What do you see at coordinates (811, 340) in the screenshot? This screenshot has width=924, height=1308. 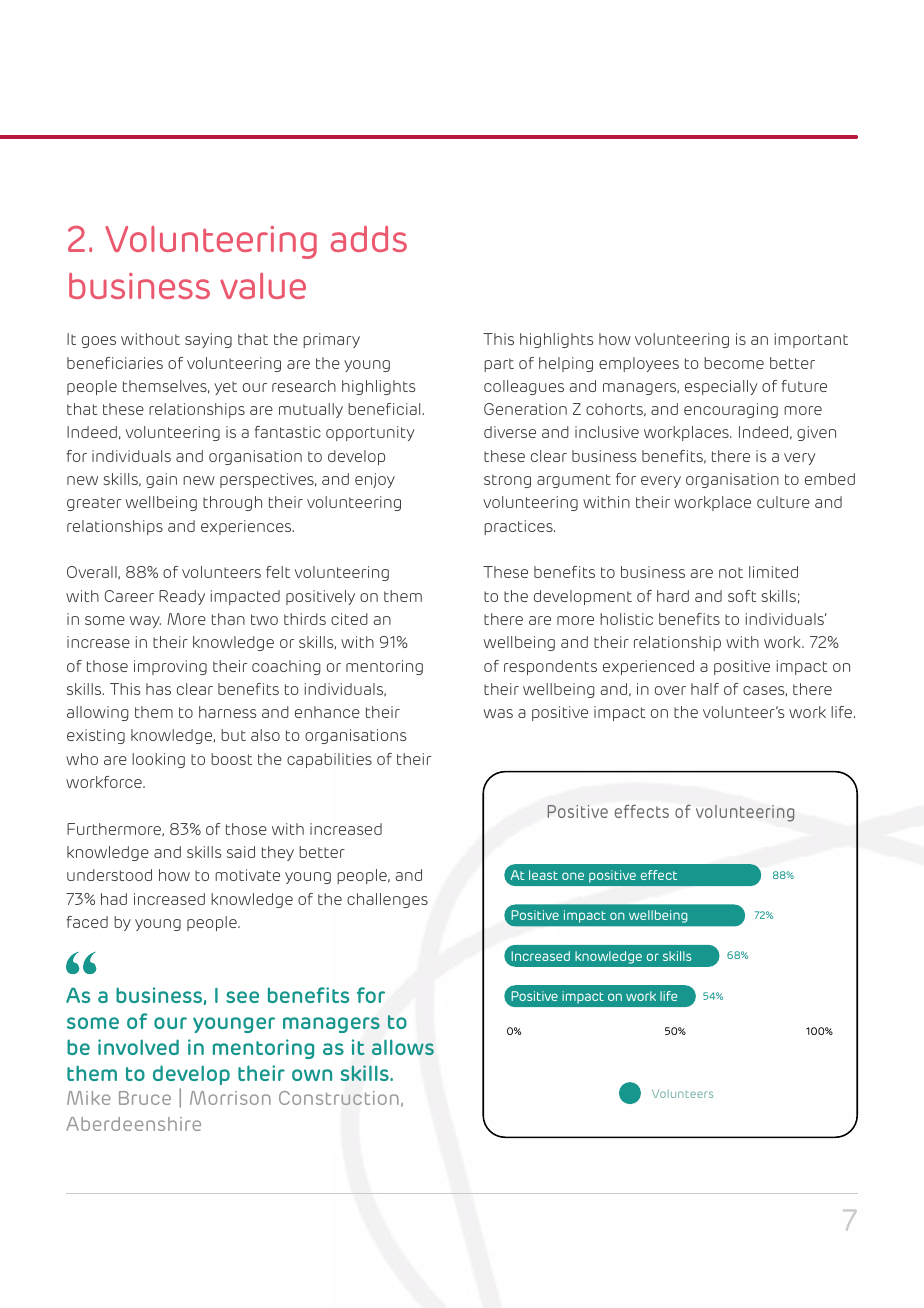 I see `important` at bounding box center [811, 340].
